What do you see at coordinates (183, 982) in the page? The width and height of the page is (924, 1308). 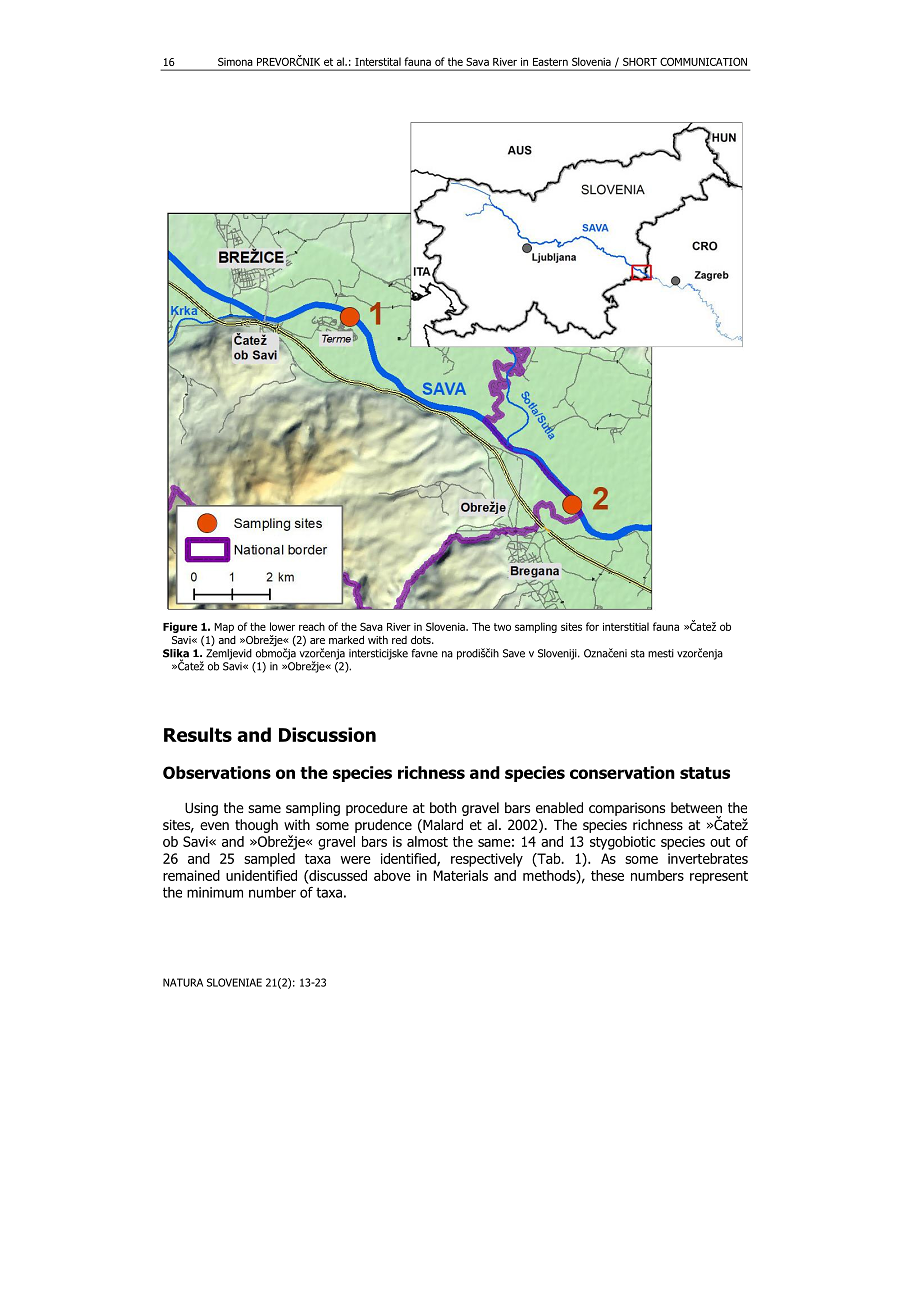 I see `NATURA` at bounding box center [183, 982].
